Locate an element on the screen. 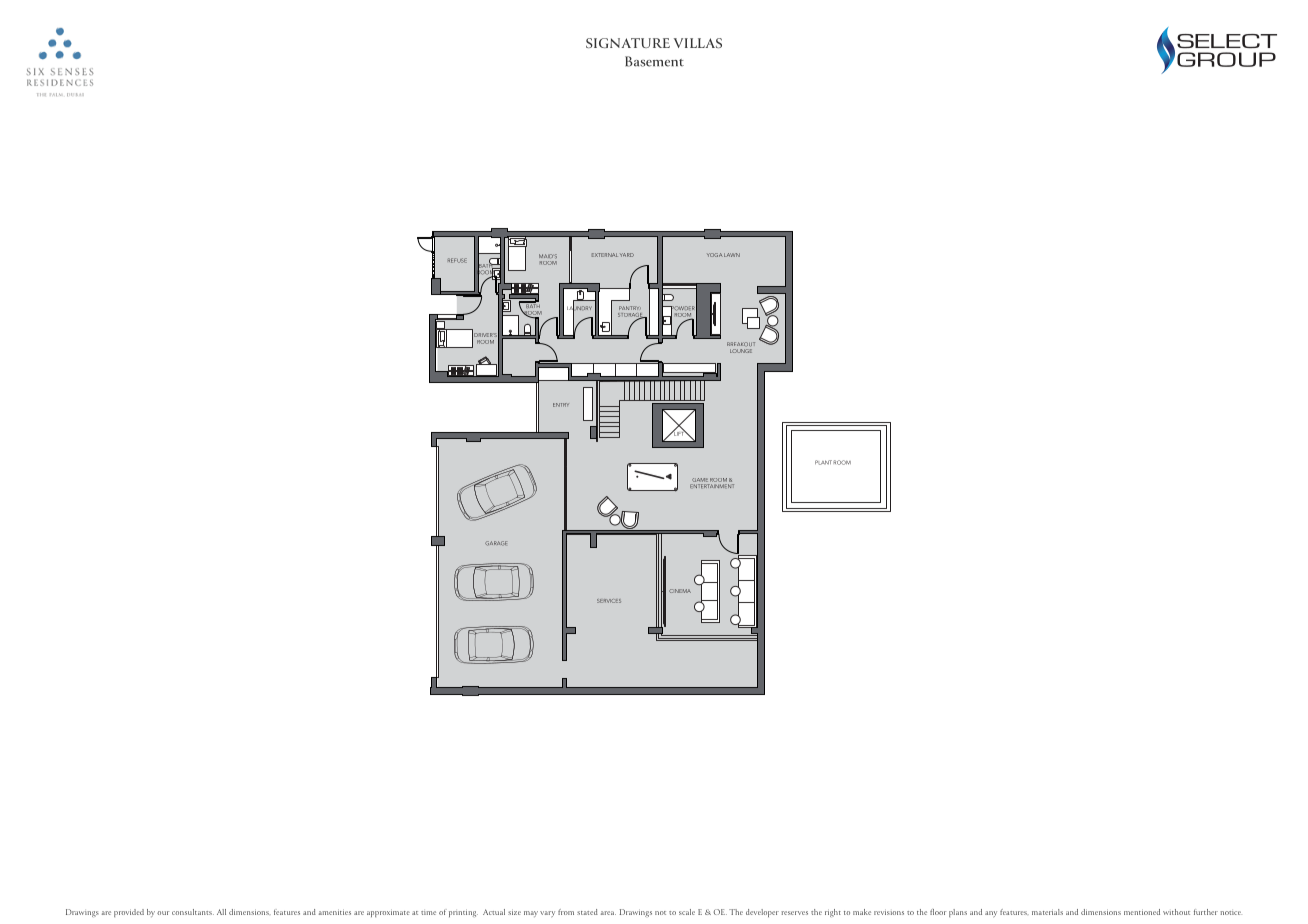 The width and height of the screenshot is (1308, 924). LOUNGE is located at coordinates (741, 349).
